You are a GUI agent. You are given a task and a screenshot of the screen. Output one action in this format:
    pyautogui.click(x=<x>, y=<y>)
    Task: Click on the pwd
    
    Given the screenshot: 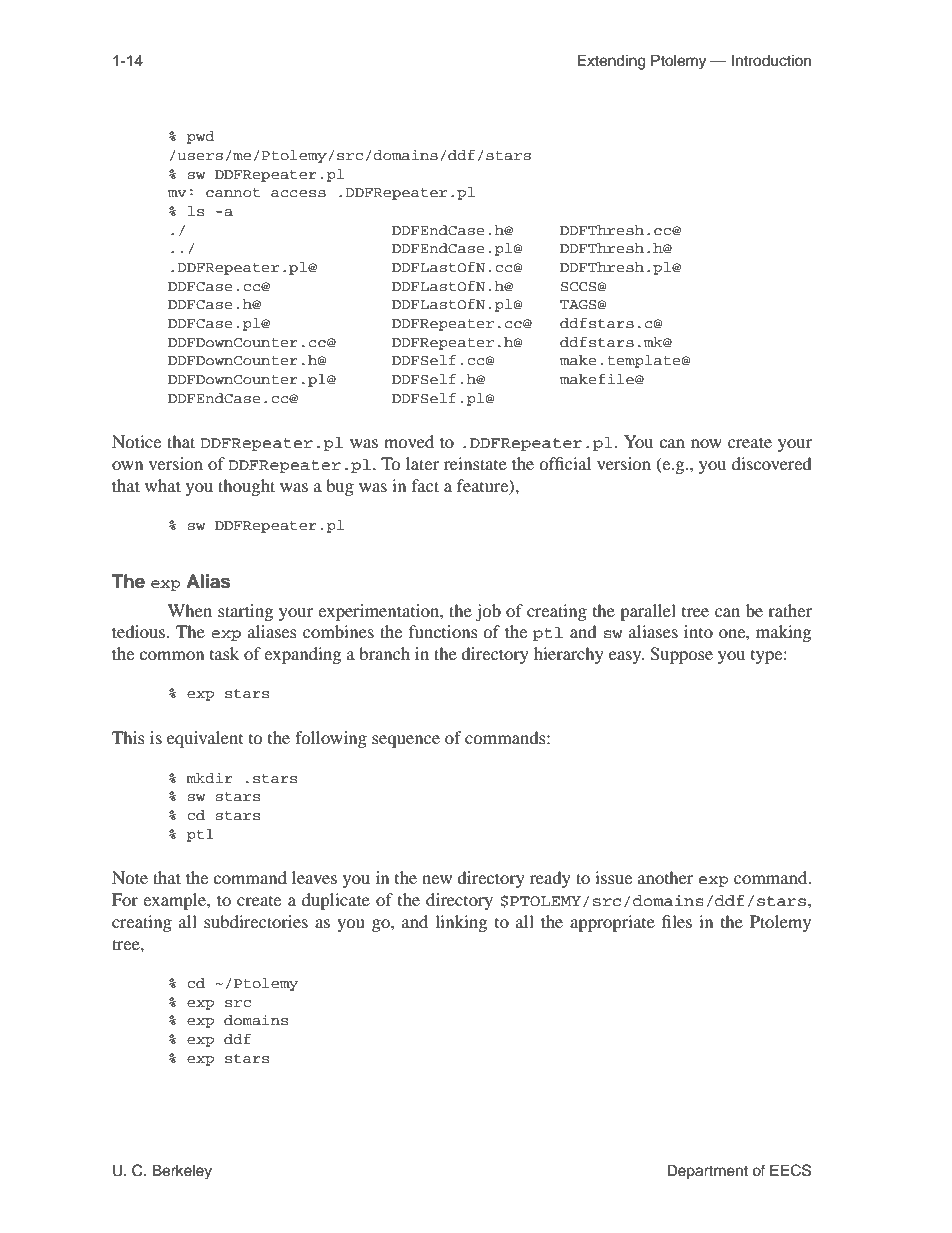 What is the action you would take?
    pyautogui.click(x=200, y=137)
